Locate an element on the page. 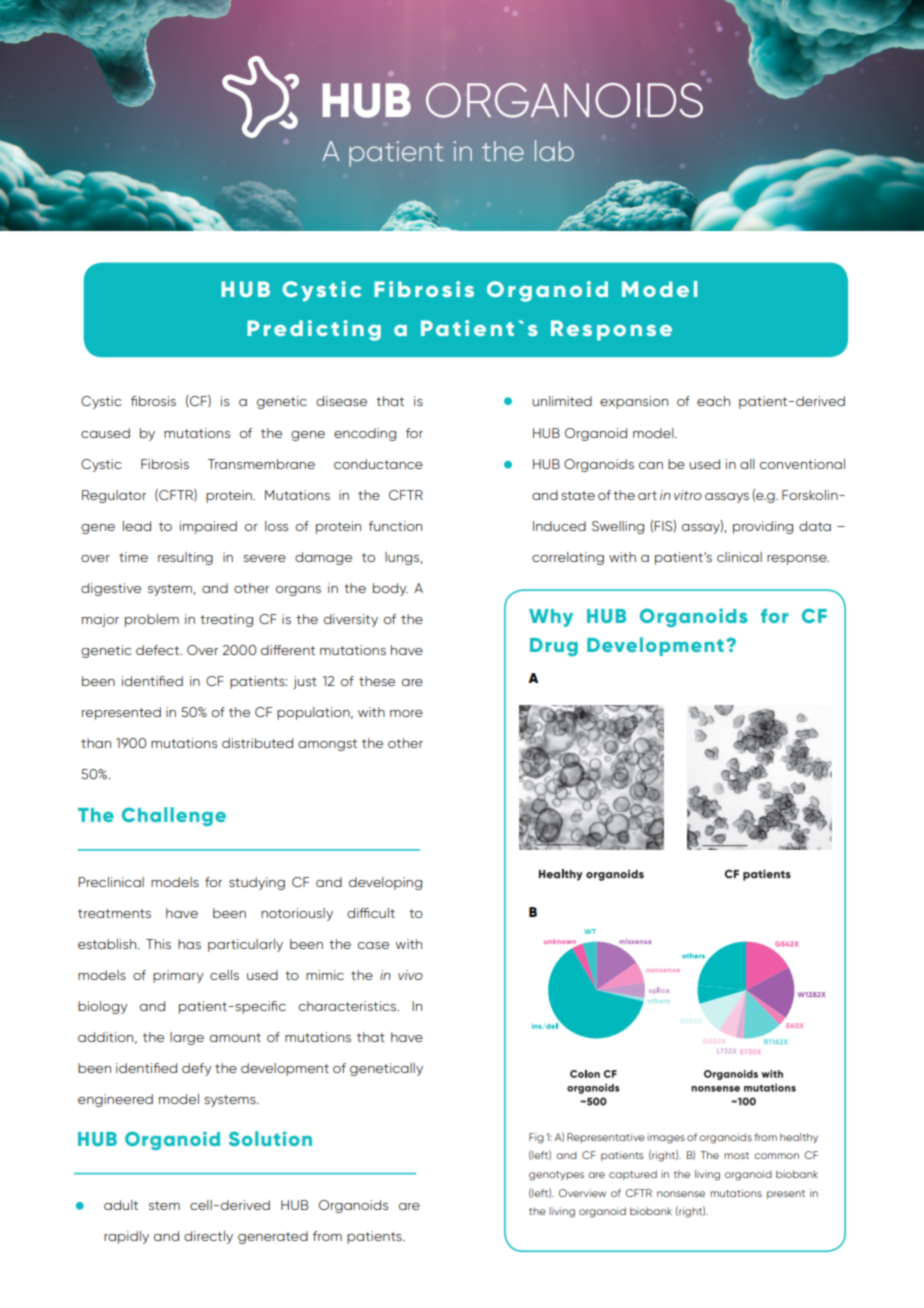  more is located at coordinates (406, 713).
